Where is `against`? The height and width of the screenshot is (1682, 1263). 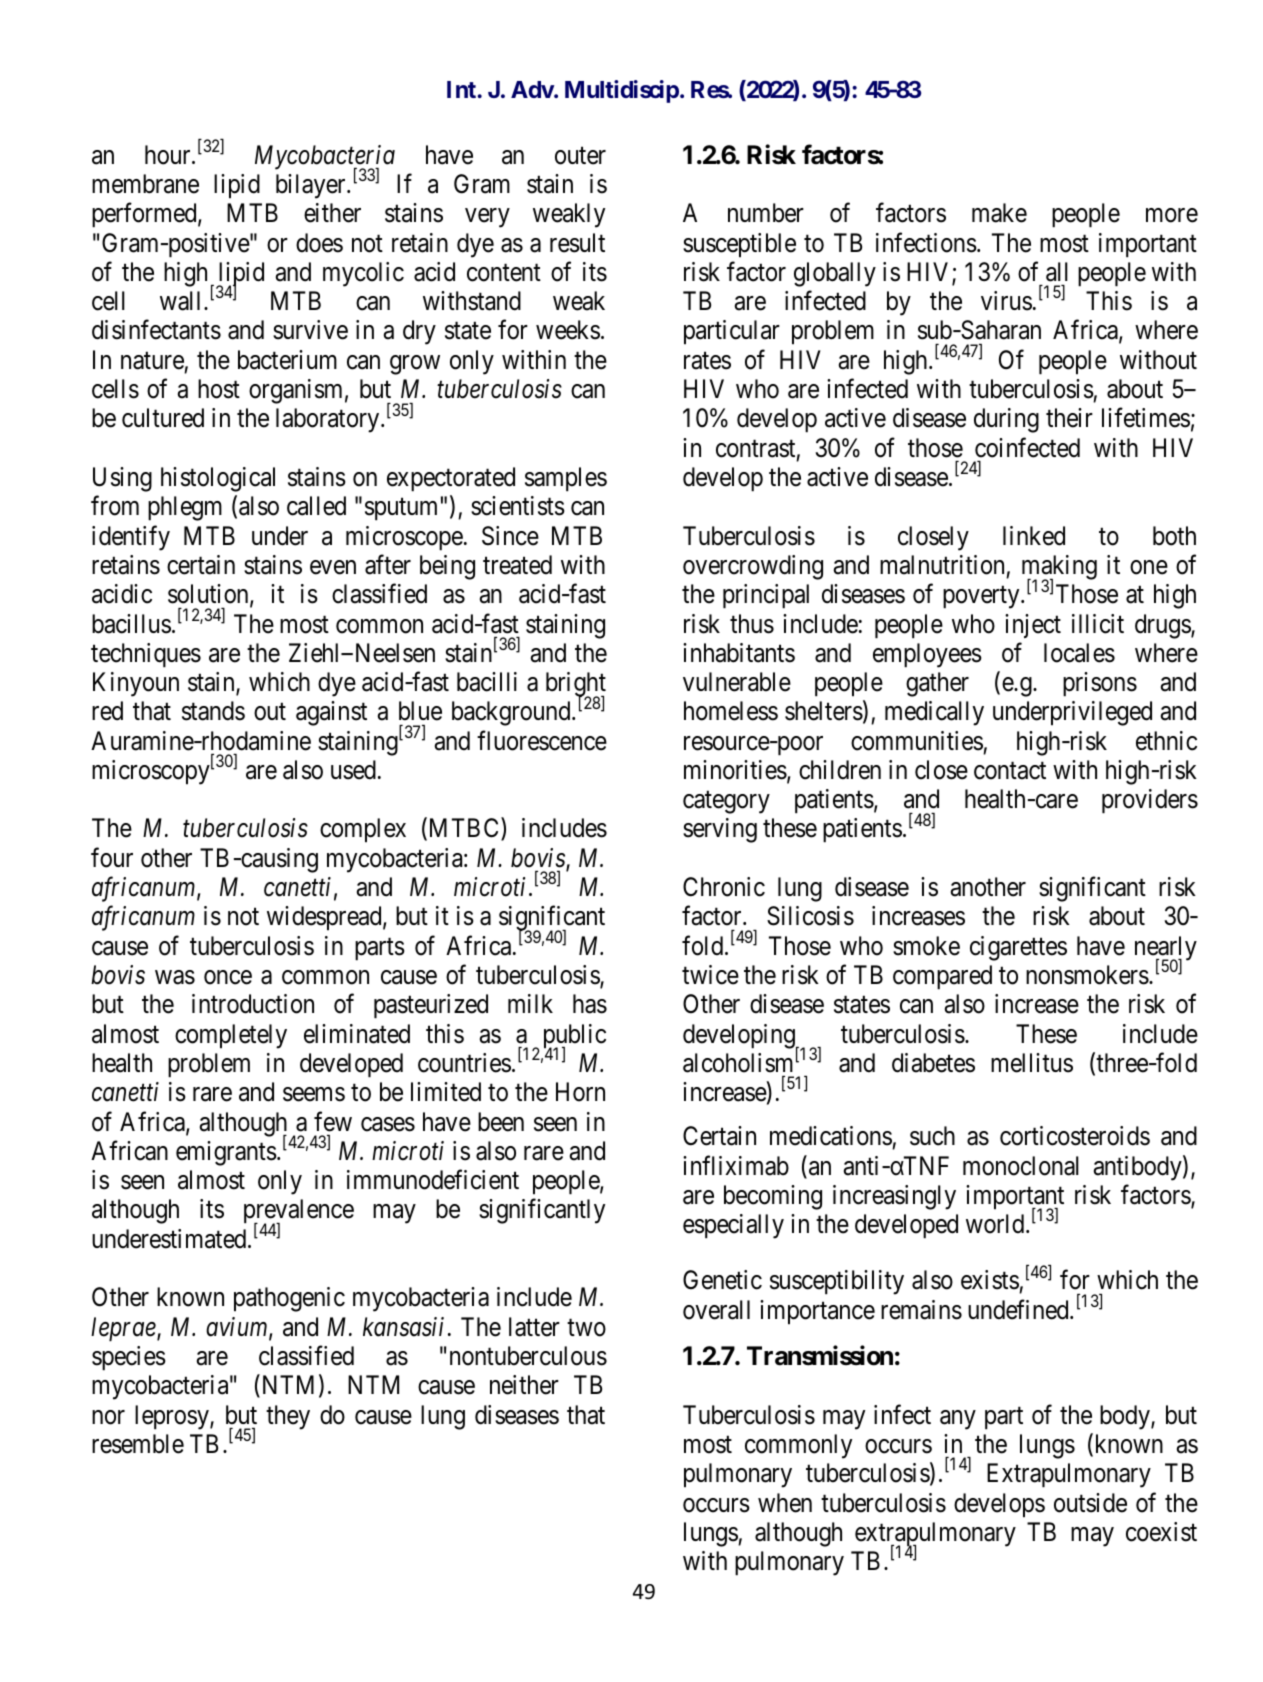
against is located at coordinates (331, 713).
